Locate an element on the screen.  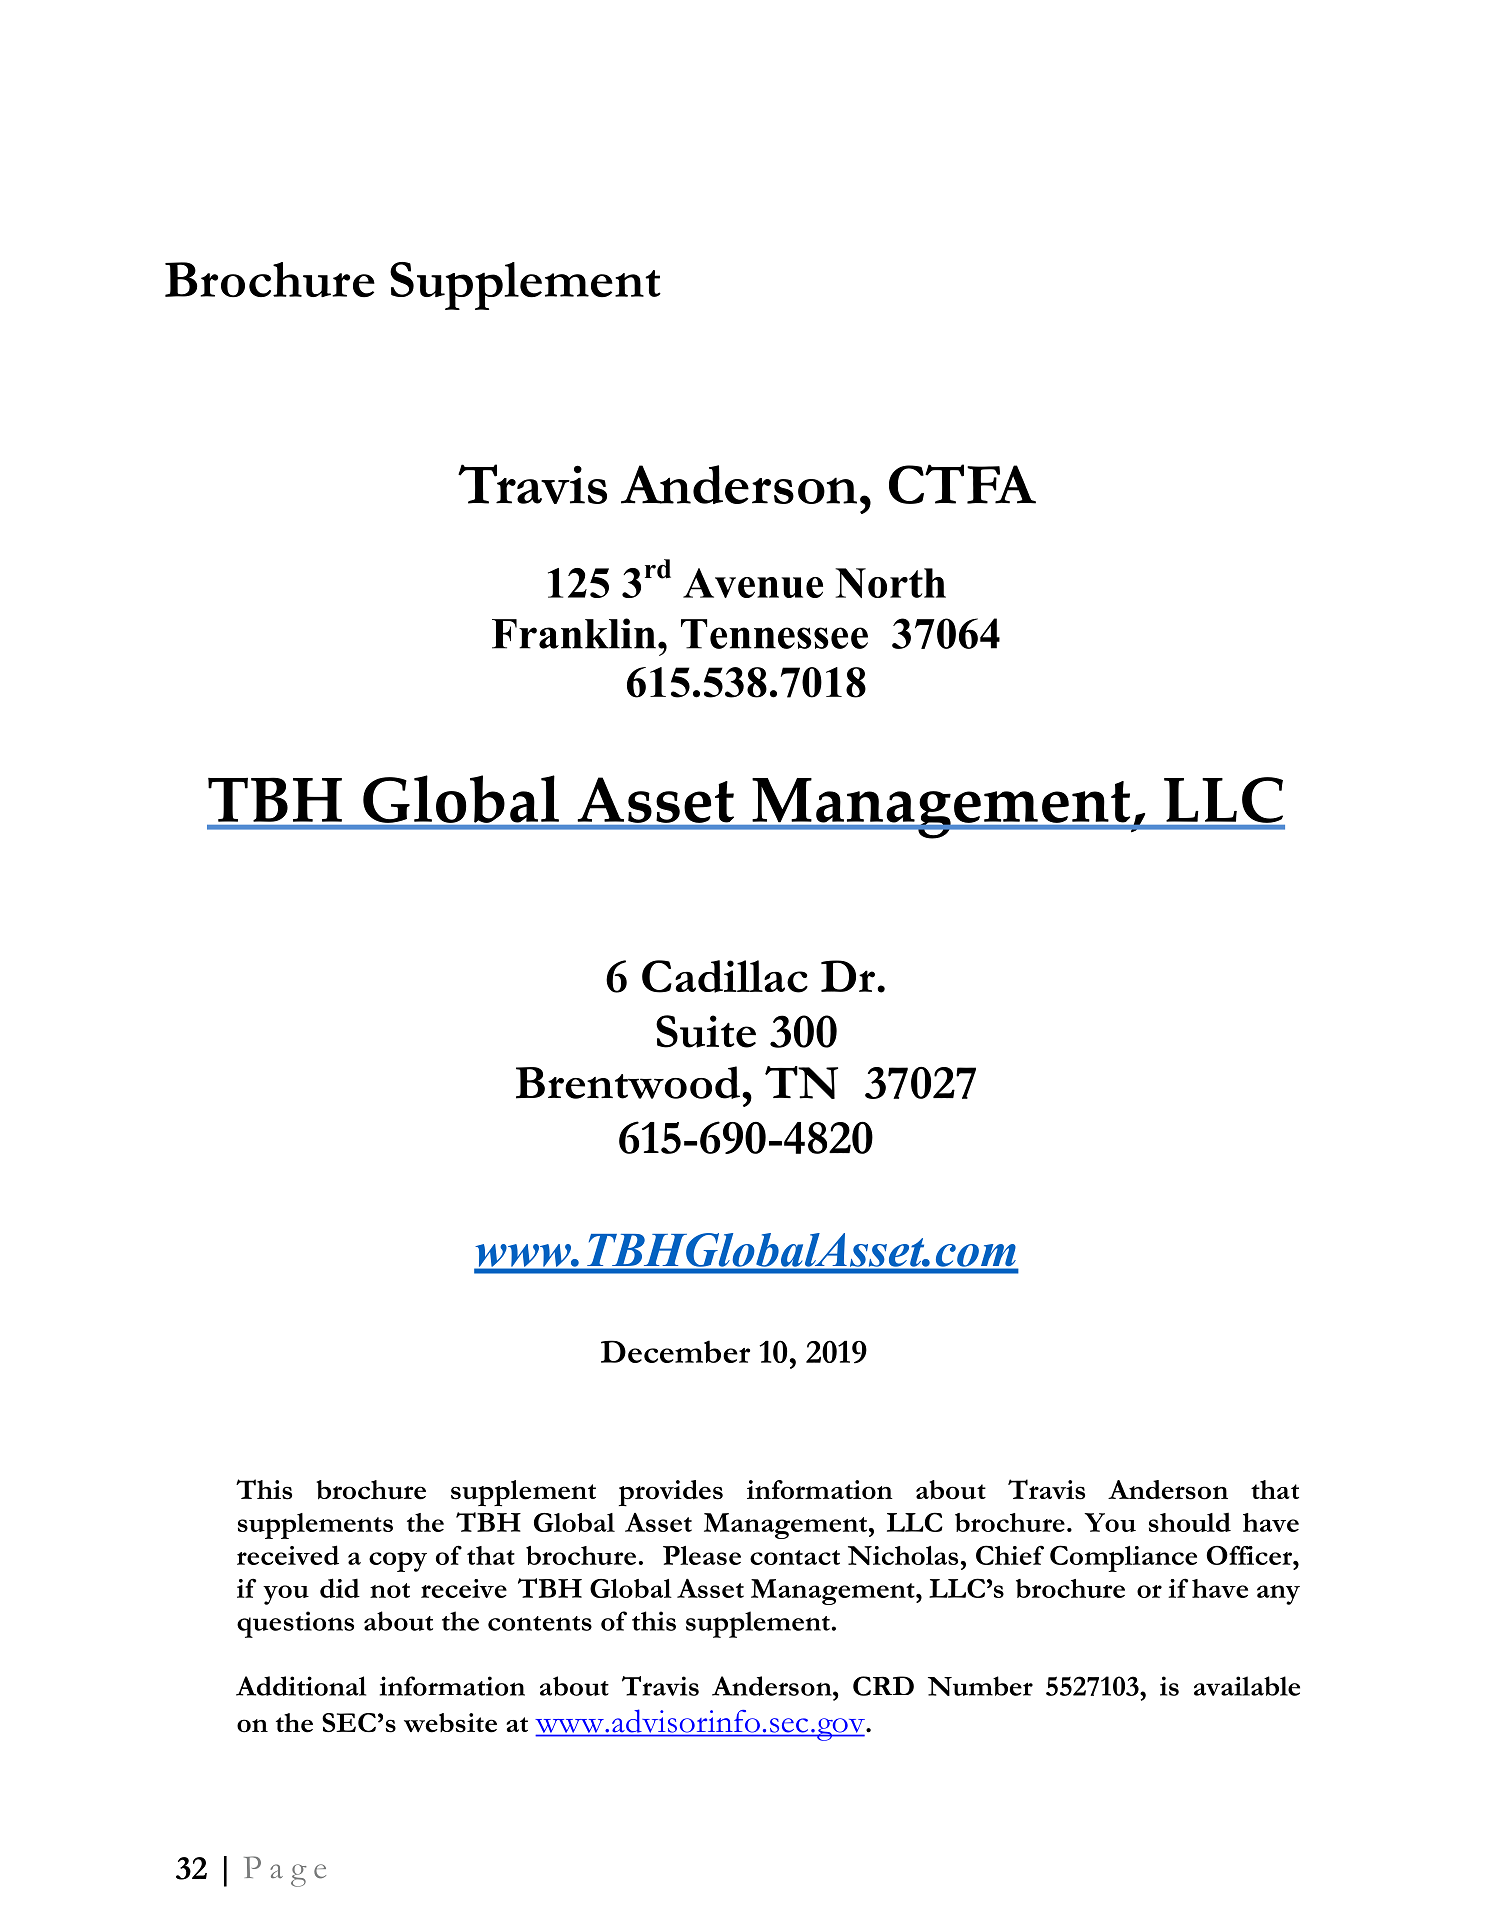
December is located at coordinates (675, 1351).
